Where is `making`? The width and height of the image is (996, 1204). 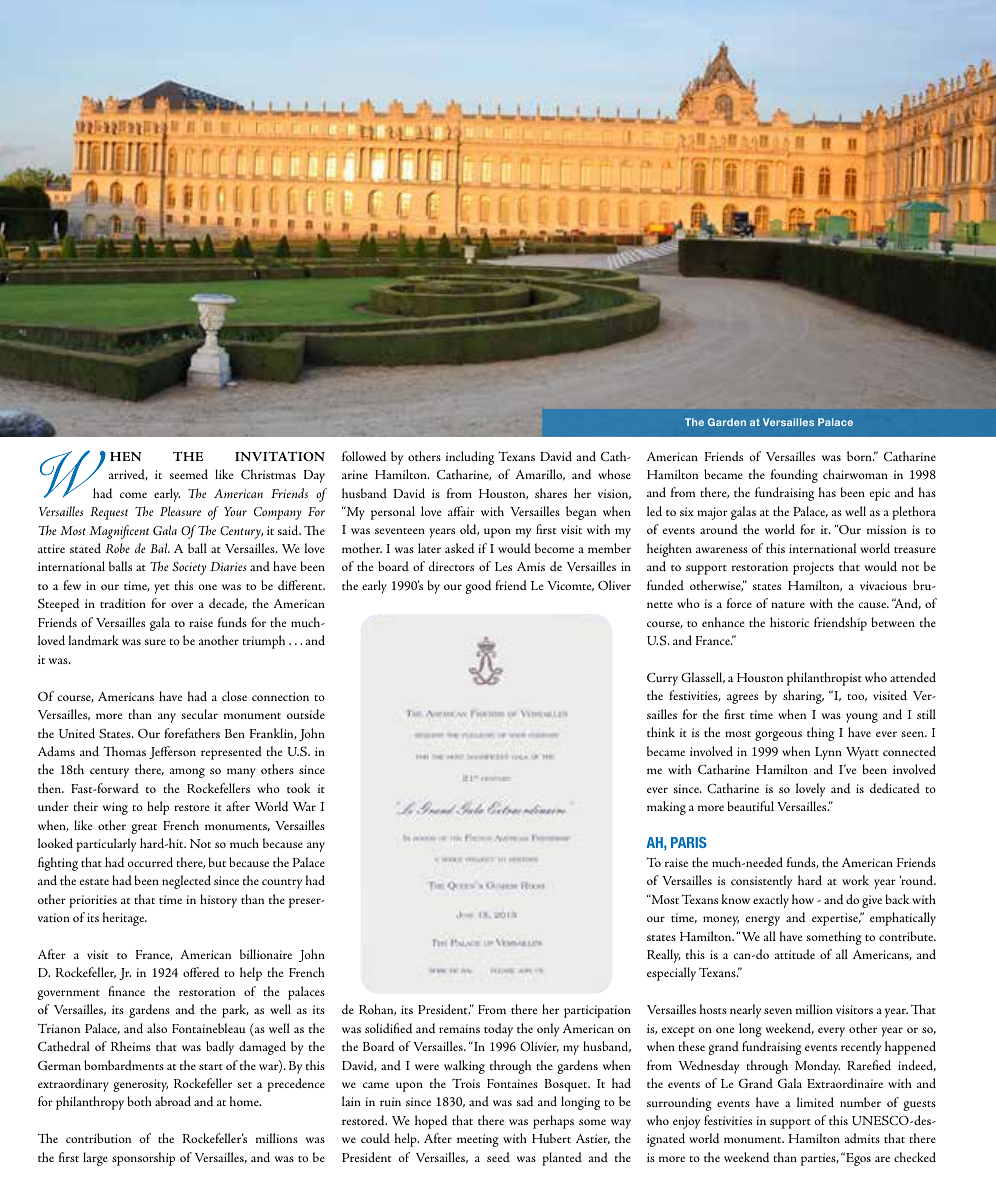
making is located at coordinates (666, 808).
